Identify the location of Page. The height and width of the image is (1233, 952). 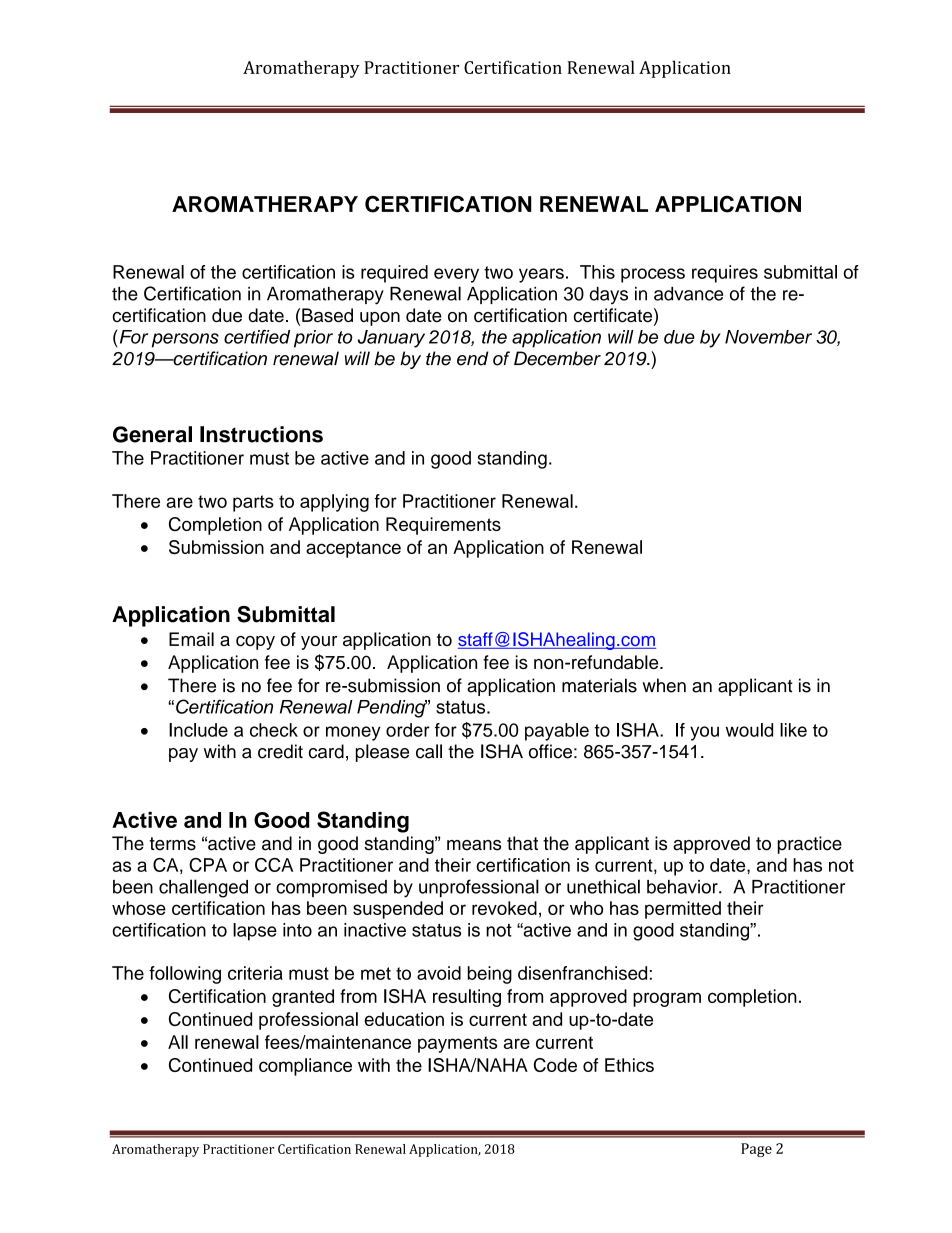
(756, 1150).
